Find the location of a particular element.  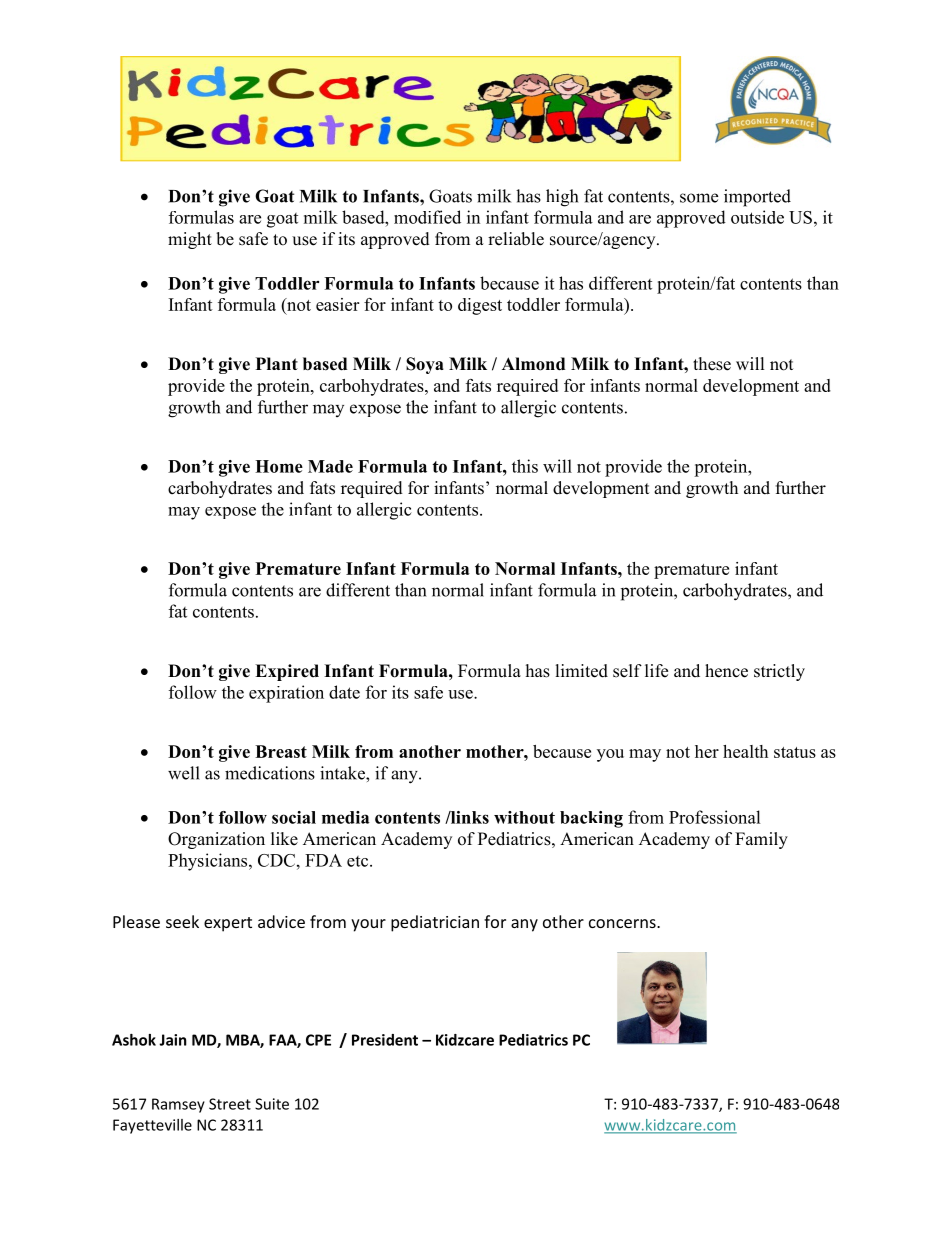

limited is located at coordinates (582, 671).
